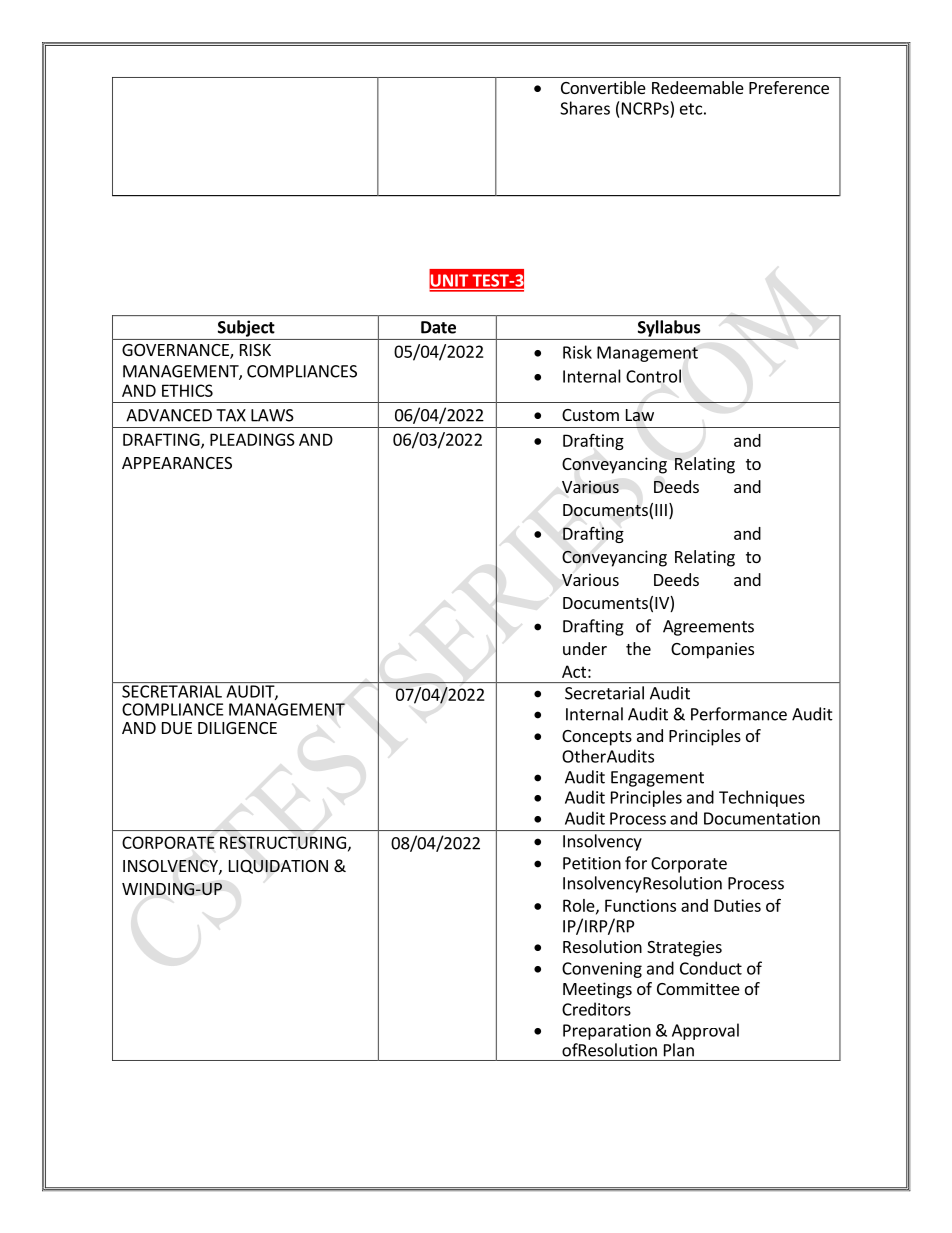 The width and height of the page is (952, 1233). I want to click on Agreements, so click(708, 628).
